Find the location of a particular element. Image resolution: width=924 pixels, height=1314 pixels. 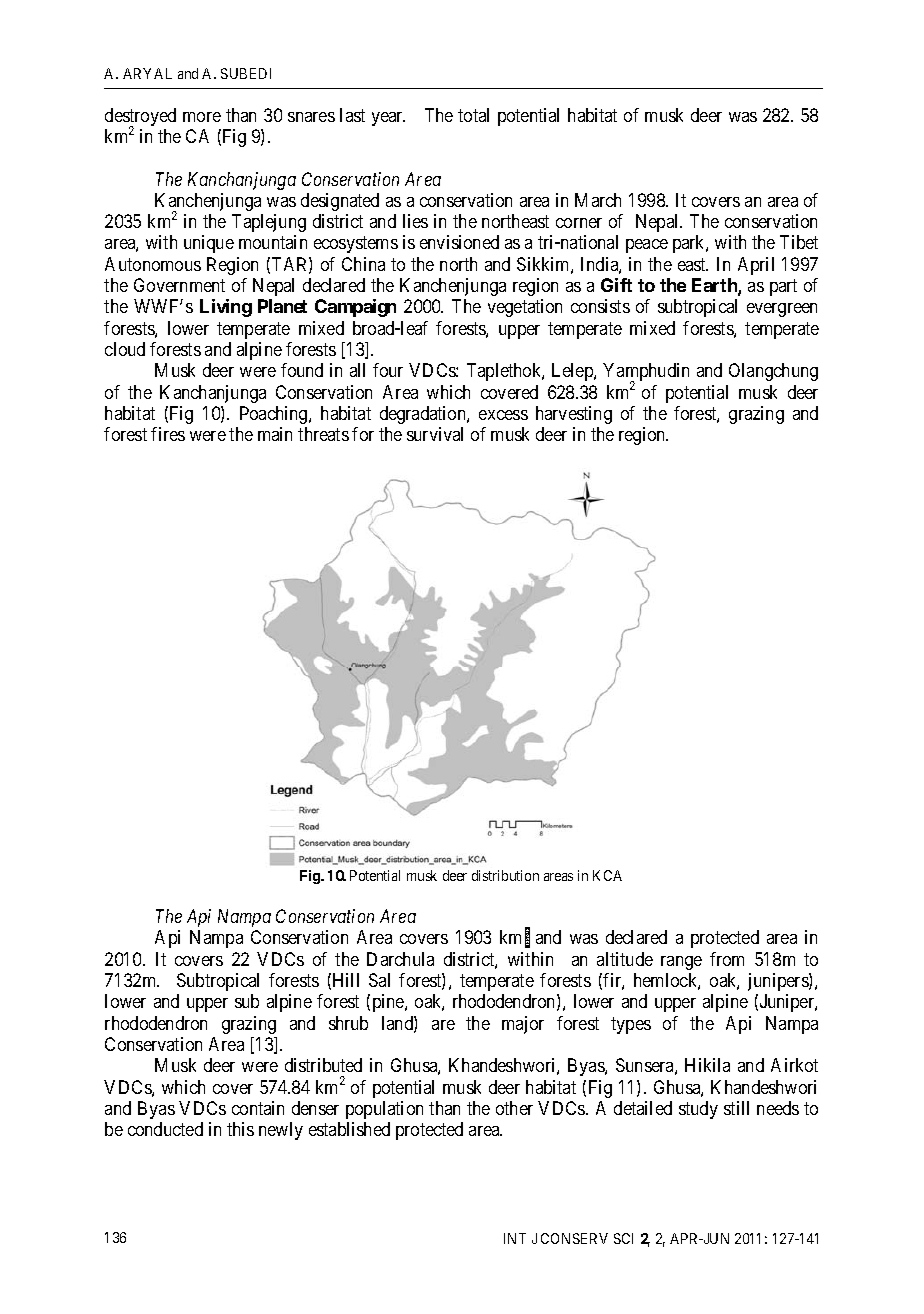

this is located at coordinates (240, 1129).
